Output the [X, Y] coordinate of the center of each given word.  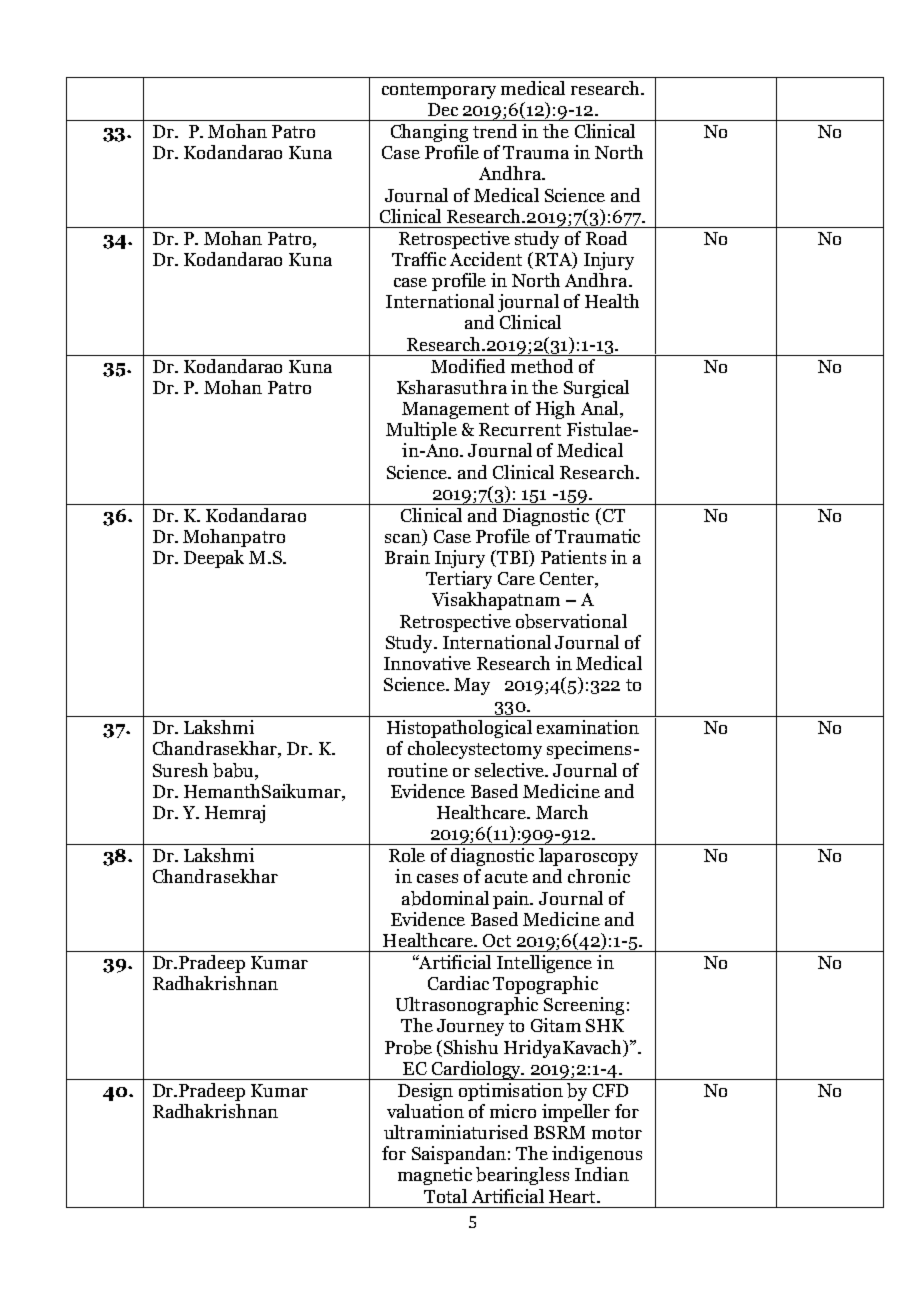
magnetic [435, 1176]
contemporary [439, 91]
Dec [443, 109]
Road [606, 238]
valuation [425, 1111]
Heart [573, 1196]
